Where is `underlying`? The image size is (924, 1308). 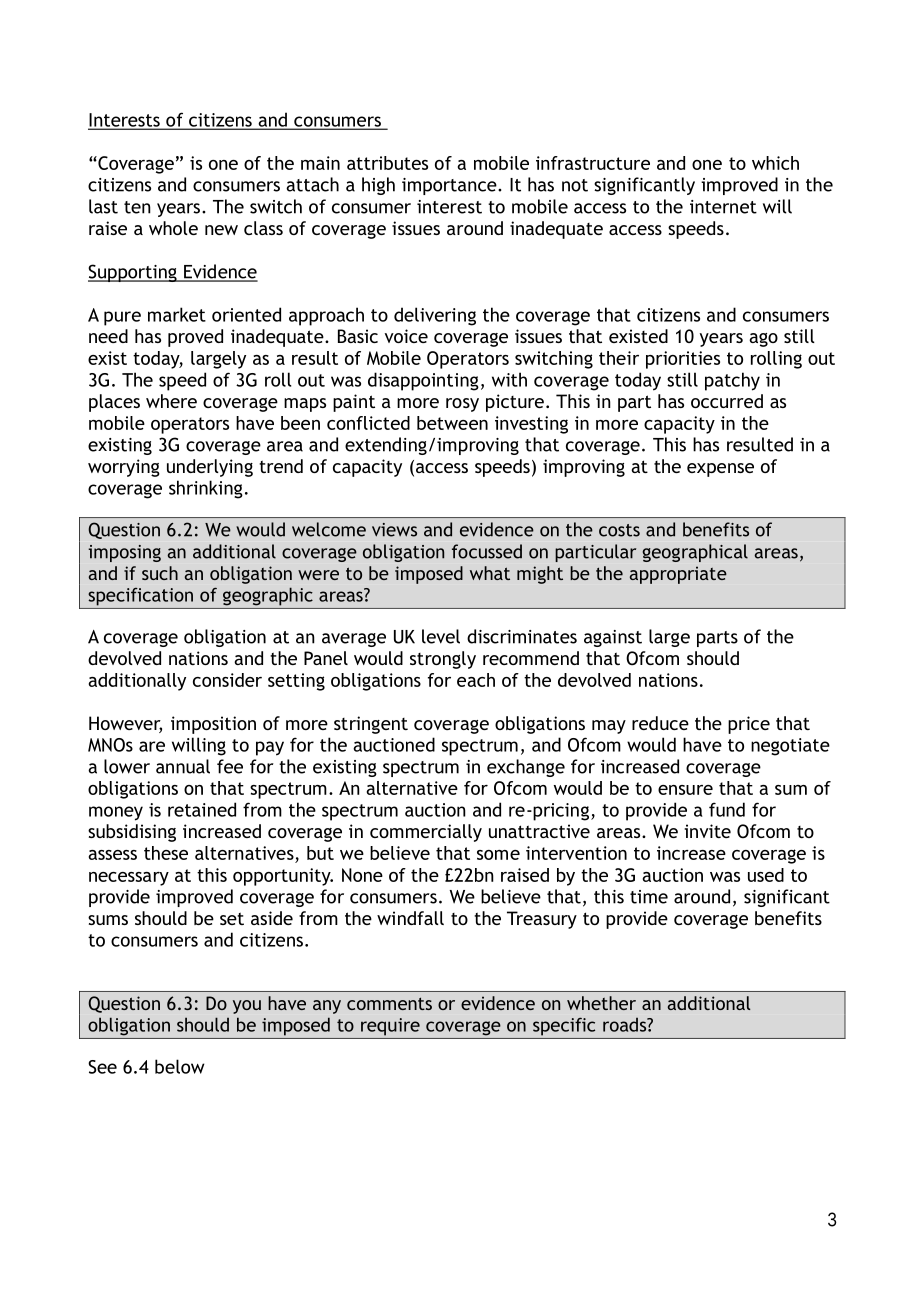
underlying is located at coordinates (210, 468).
